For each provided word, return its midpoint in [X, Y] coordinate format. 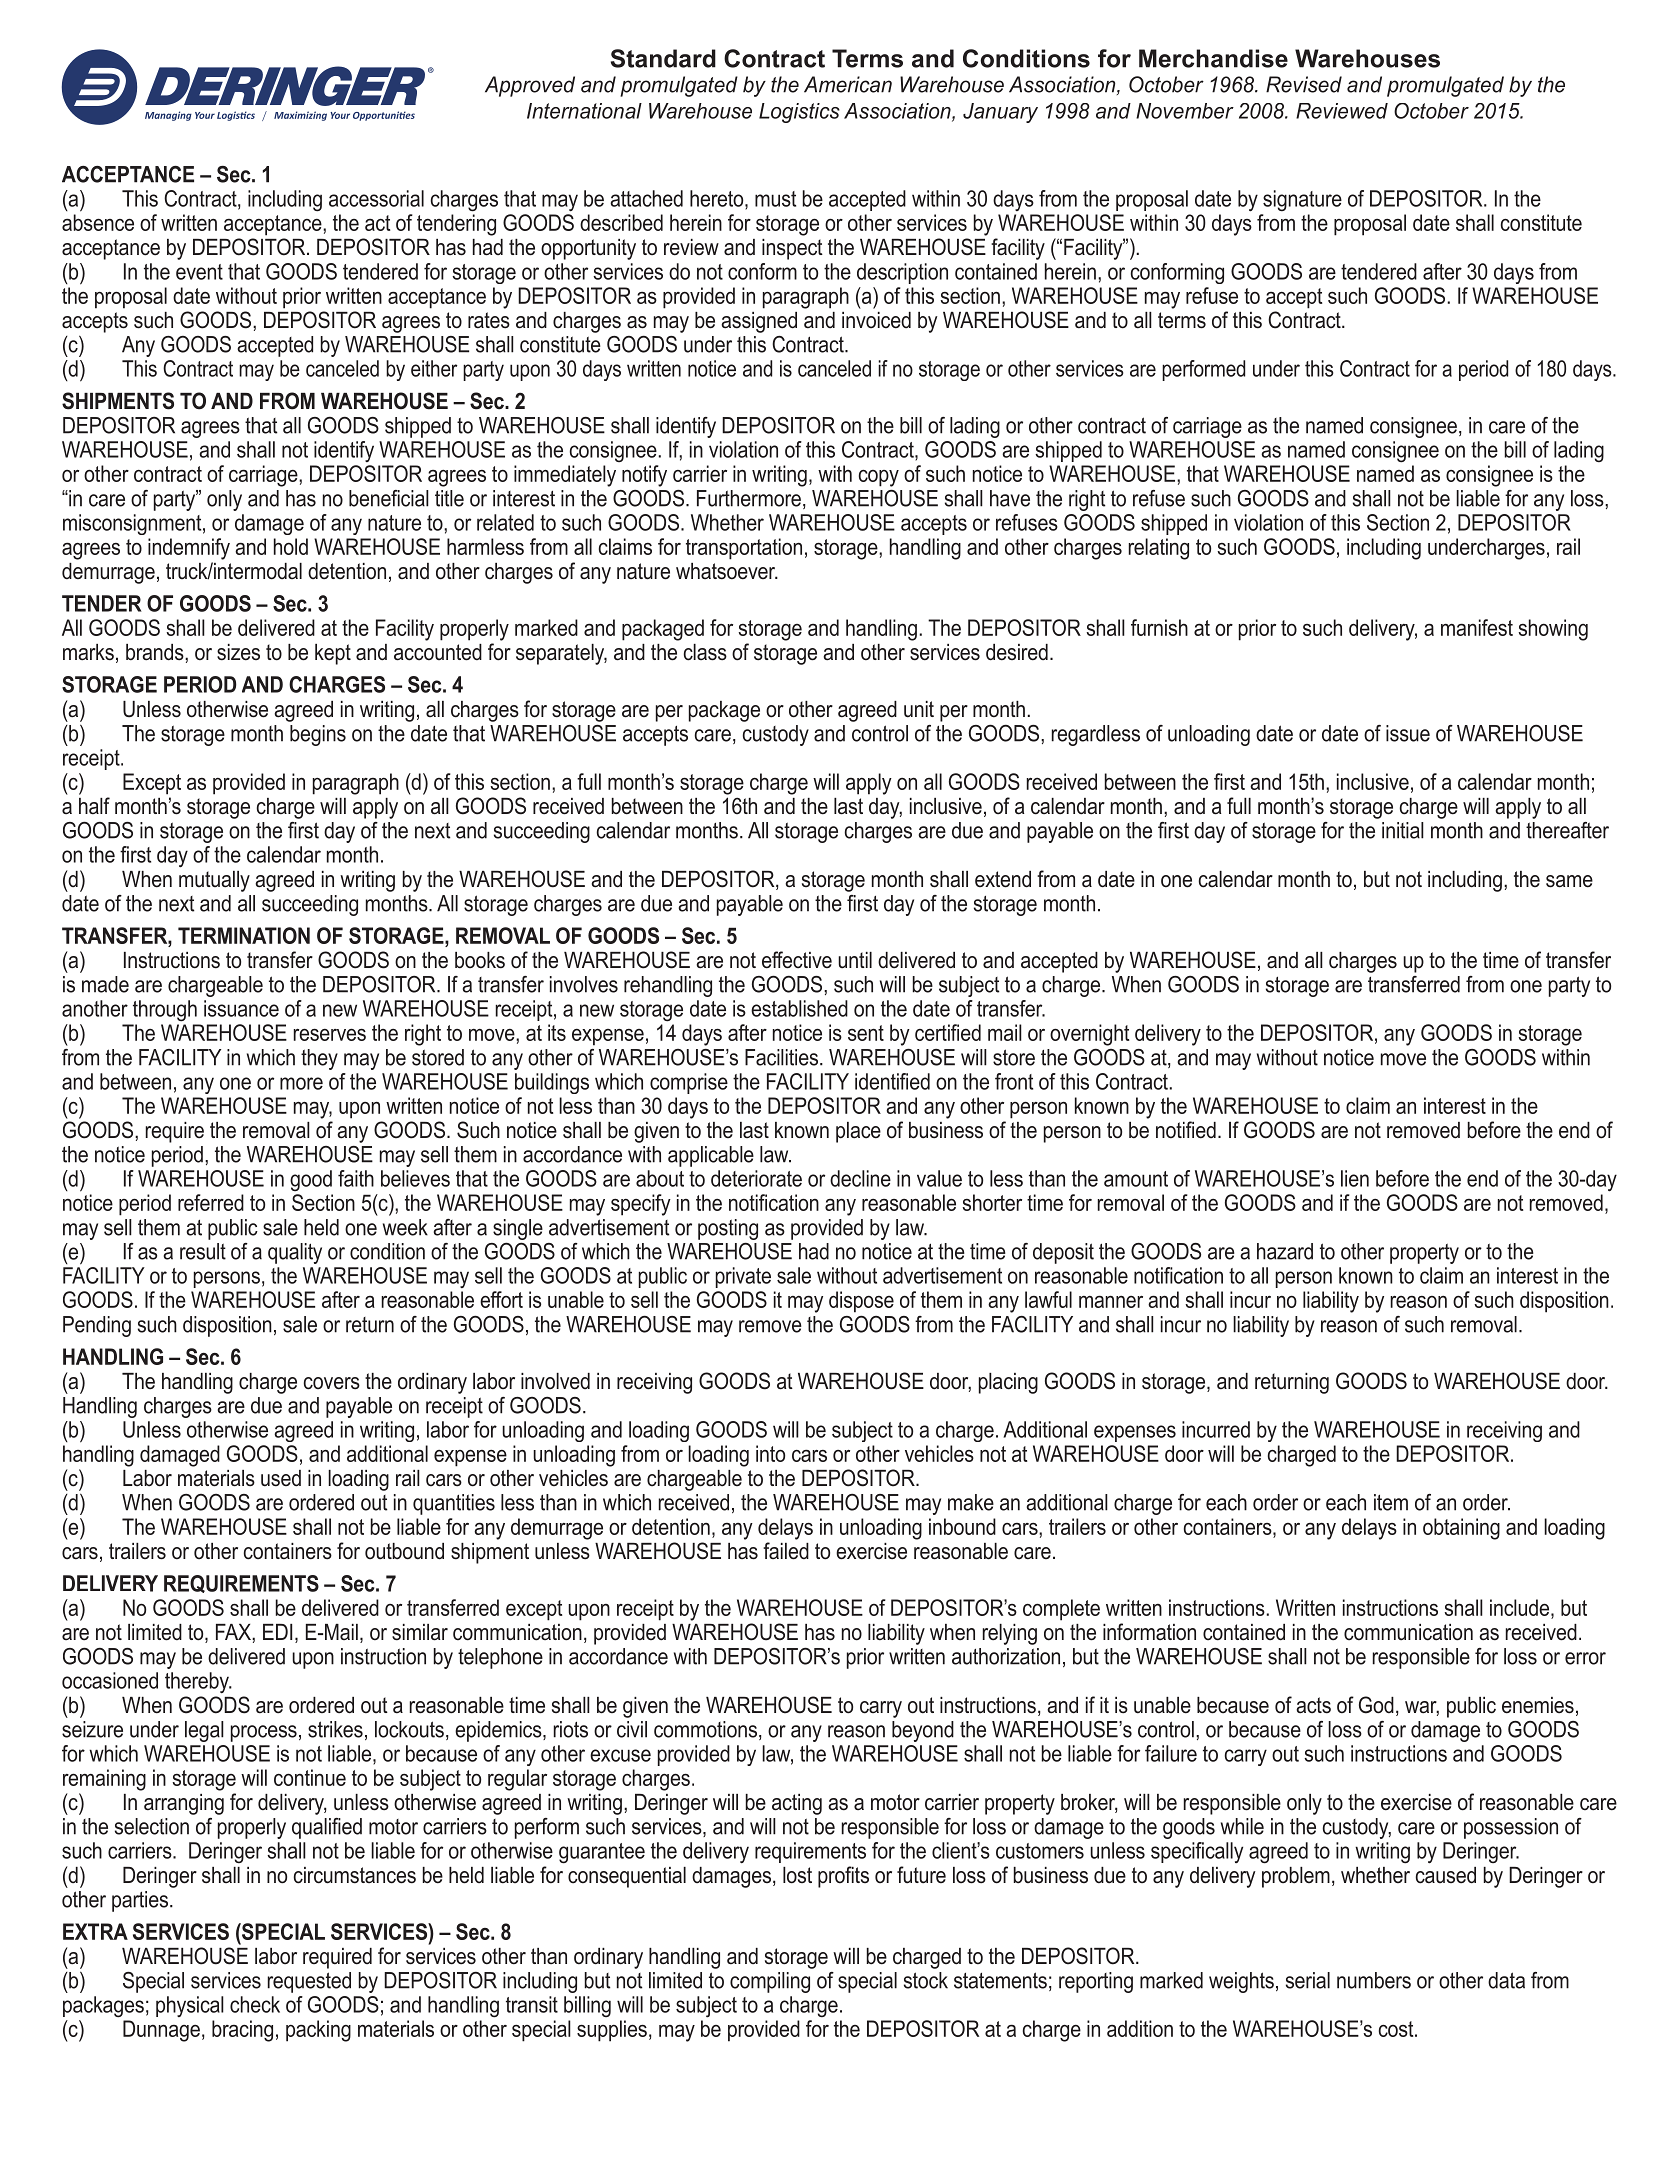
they [319, 1059]
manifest [1477, 627]
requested [309, 1982]
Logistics [799, 113]
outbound [404, 1551]
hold [291, 546]
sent [866, 1033]
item [1391, 1502]
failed [786, 1551]
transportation [744, 549]
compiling [770, 1982]
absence [98, 222]
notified [1186, 1130]
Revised [1304, 84]
